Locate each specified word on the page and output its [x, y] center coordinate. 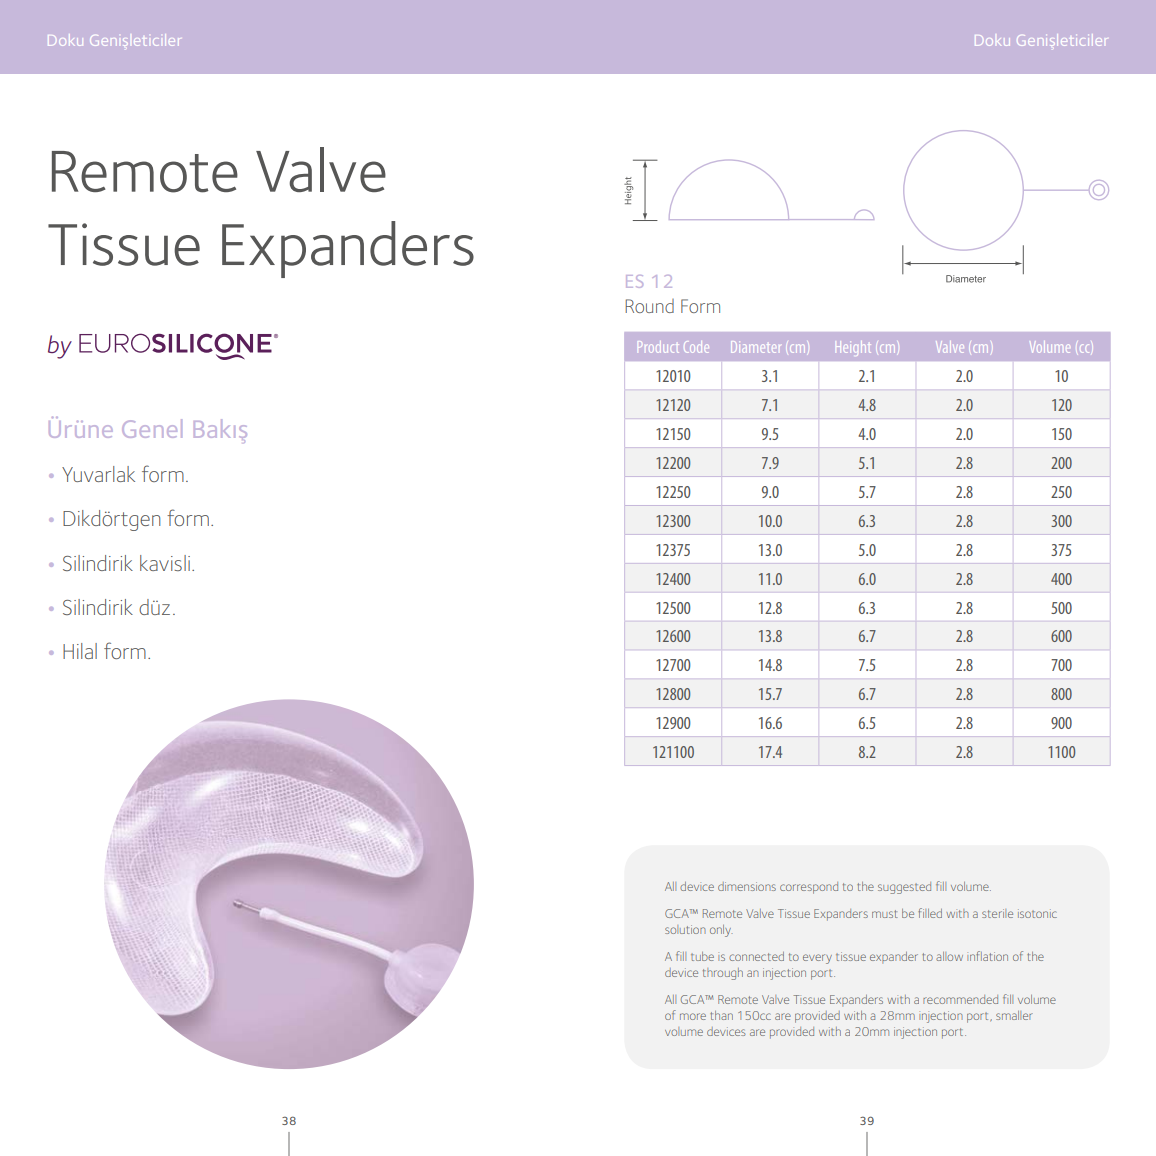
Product [658, 347]
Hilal [80, 651]
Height [853, 347]
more [693, 1016]
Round [649, 306]
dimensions [747, 886]
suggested [904, 888]
